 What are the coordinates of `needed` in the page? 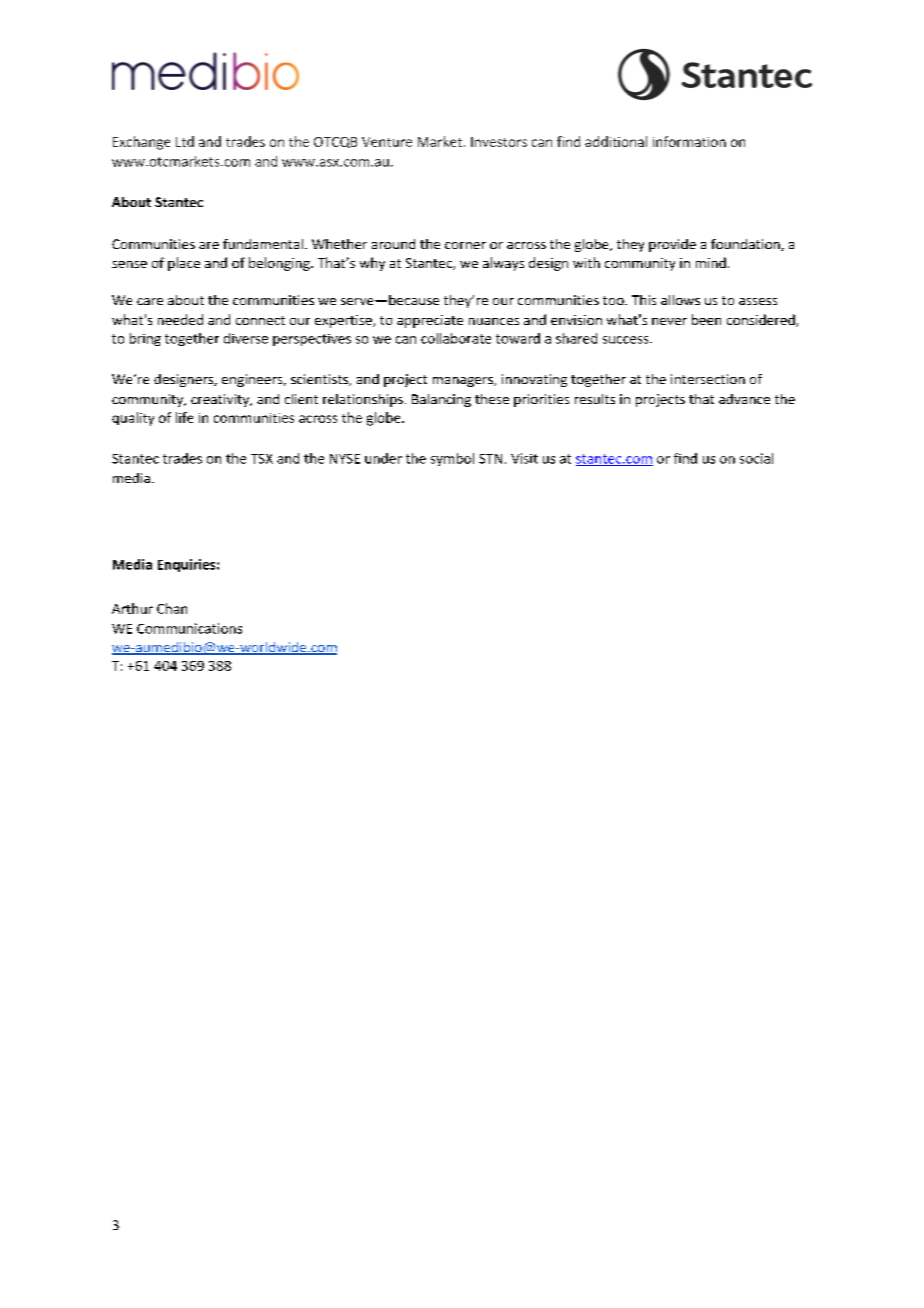 It's located at (180, 319).
